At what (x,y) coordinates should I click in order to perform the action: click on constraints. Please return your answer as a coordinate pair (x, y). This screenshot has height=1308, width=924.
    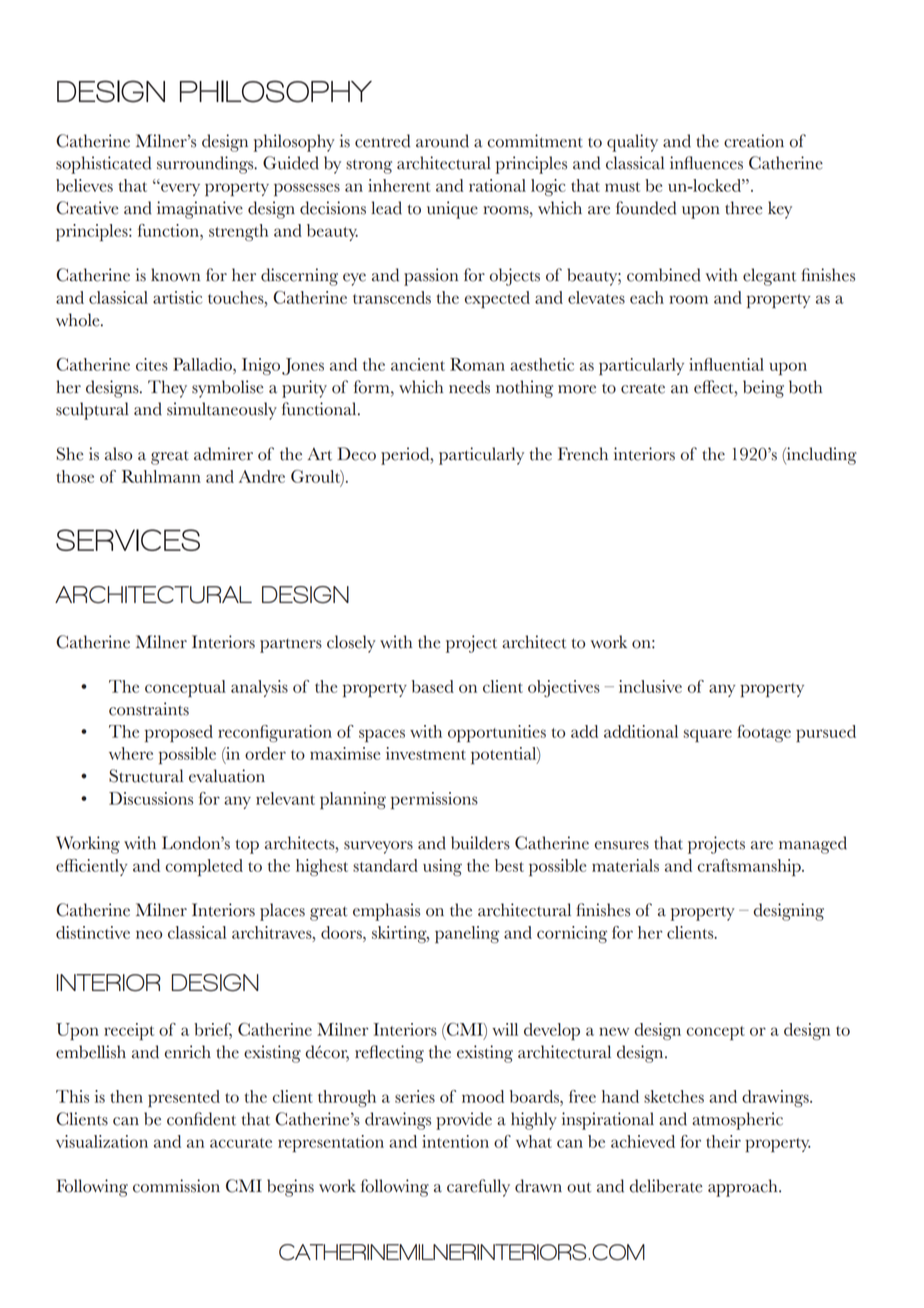
    Looking at the image, I should click on (149, 709).
